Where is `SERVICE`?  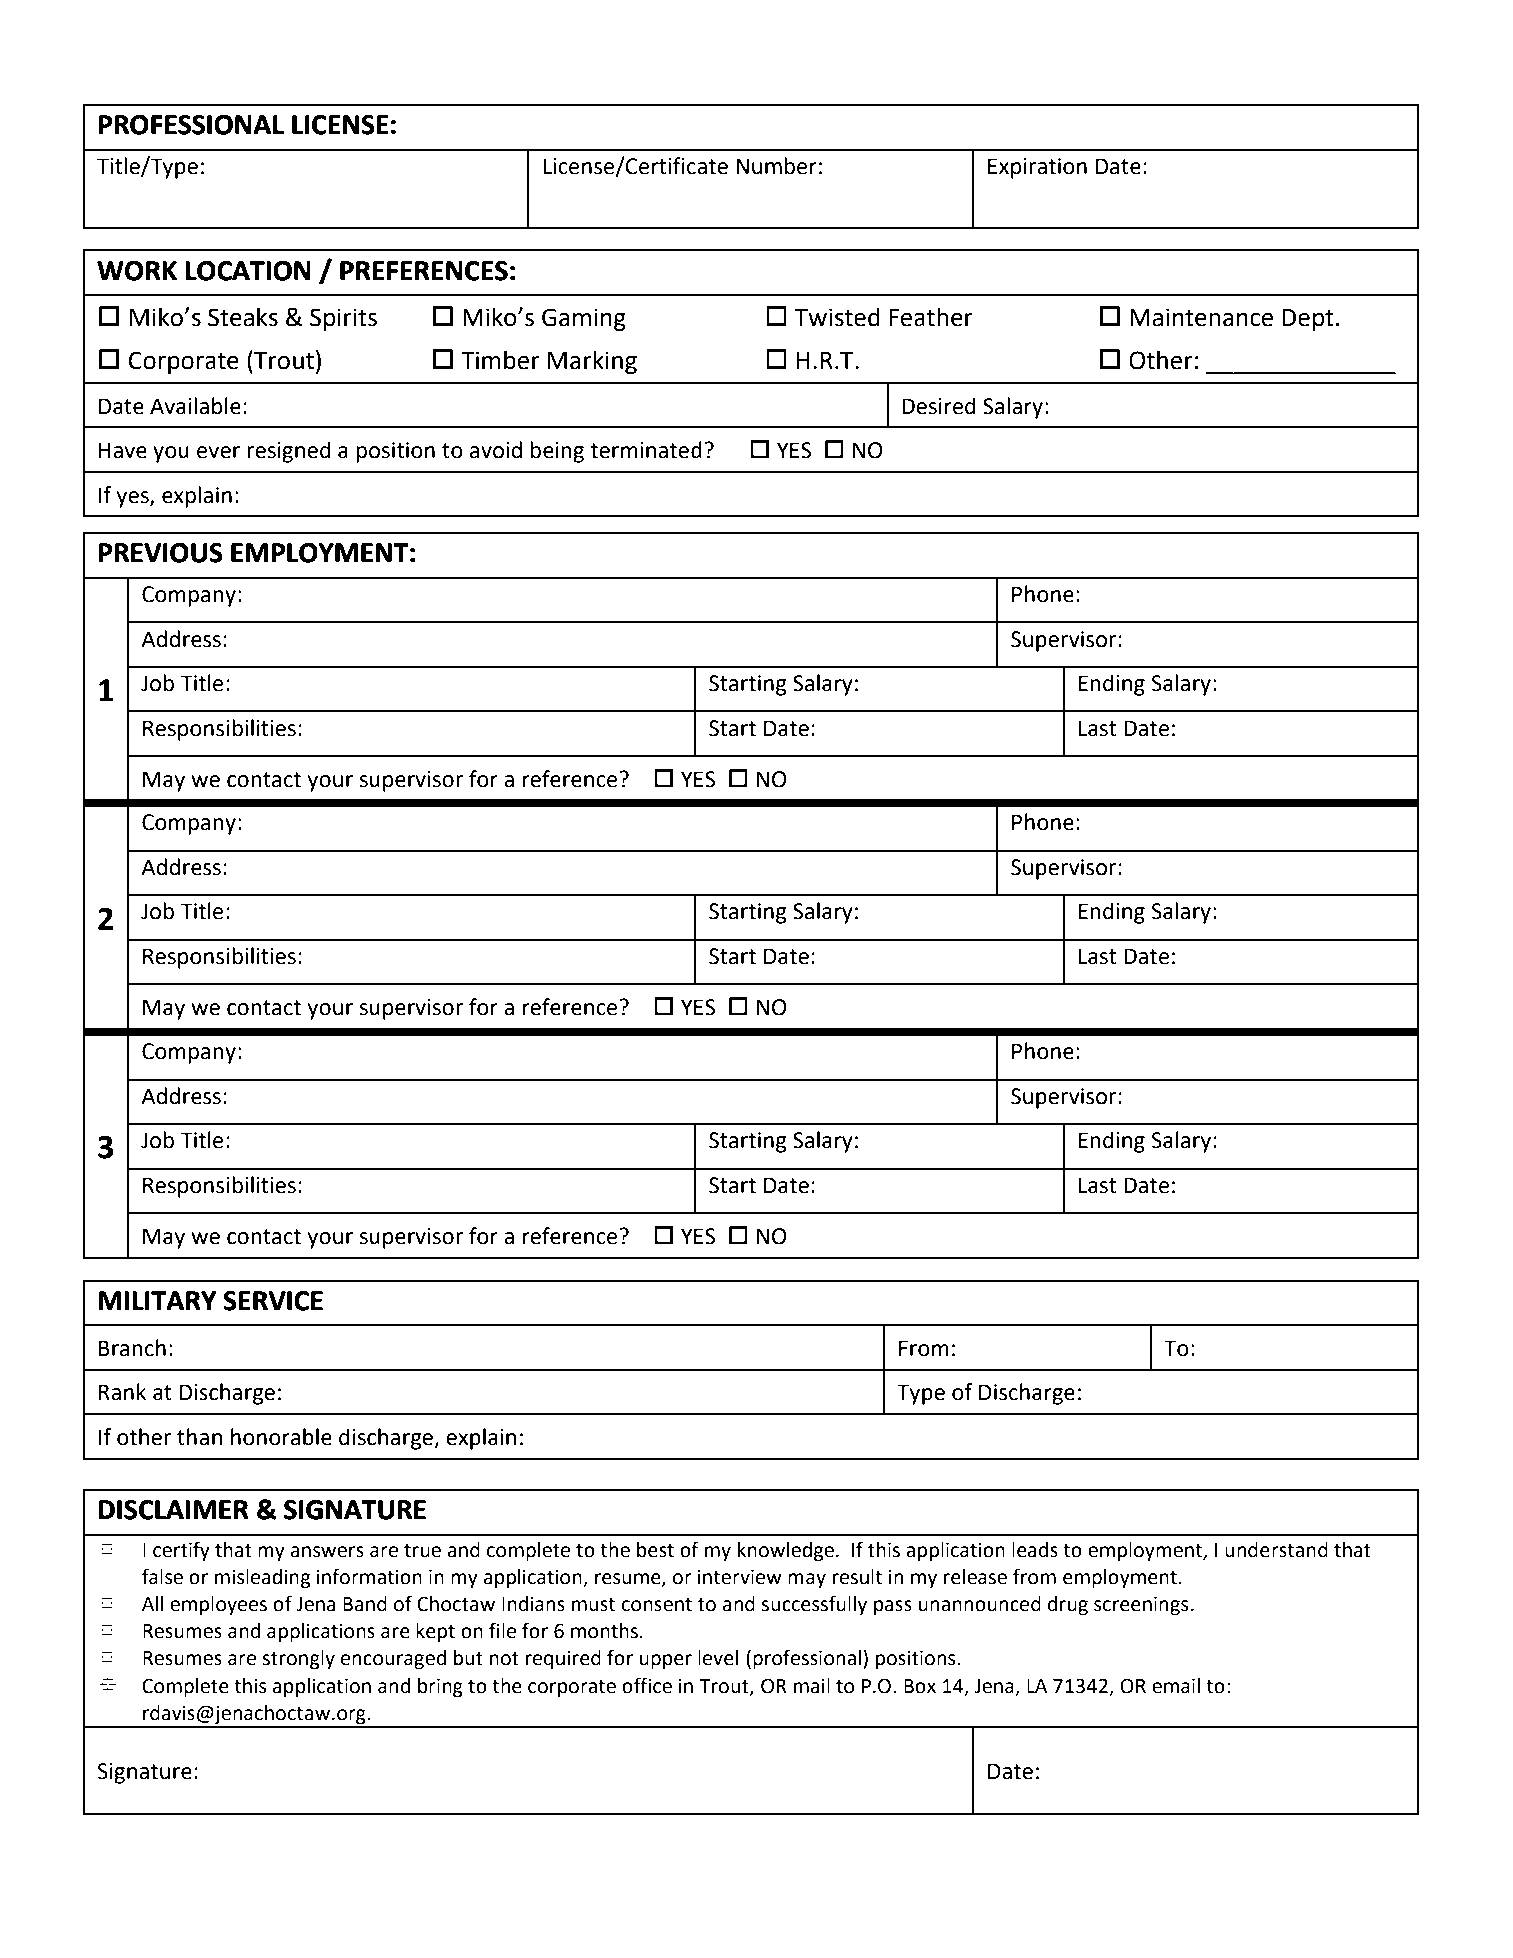
SERVICE is located at coordinates (273, 1301).
